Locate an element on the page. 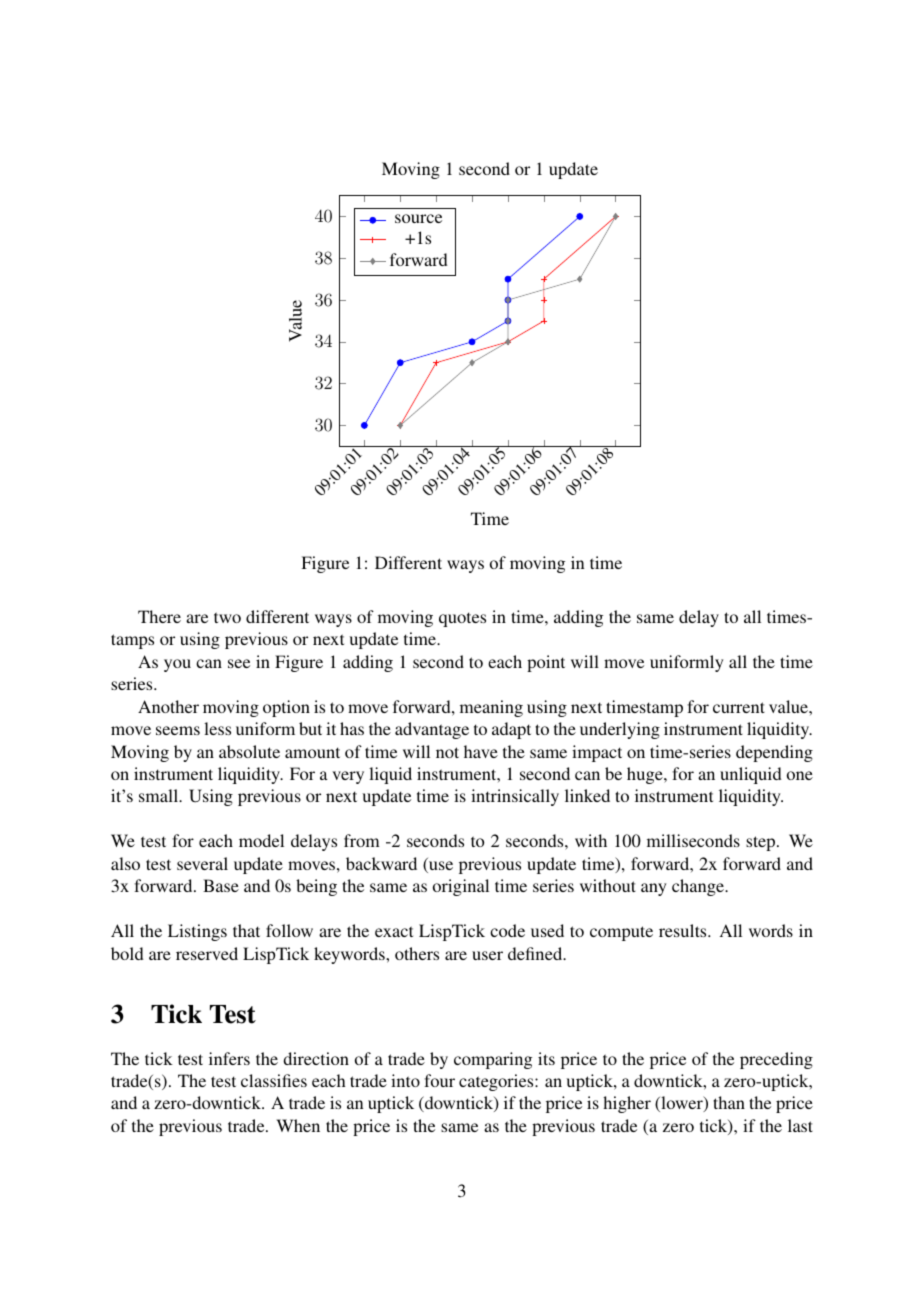 The image size is (924, 1308). point is located at coordinates (546, 663).
